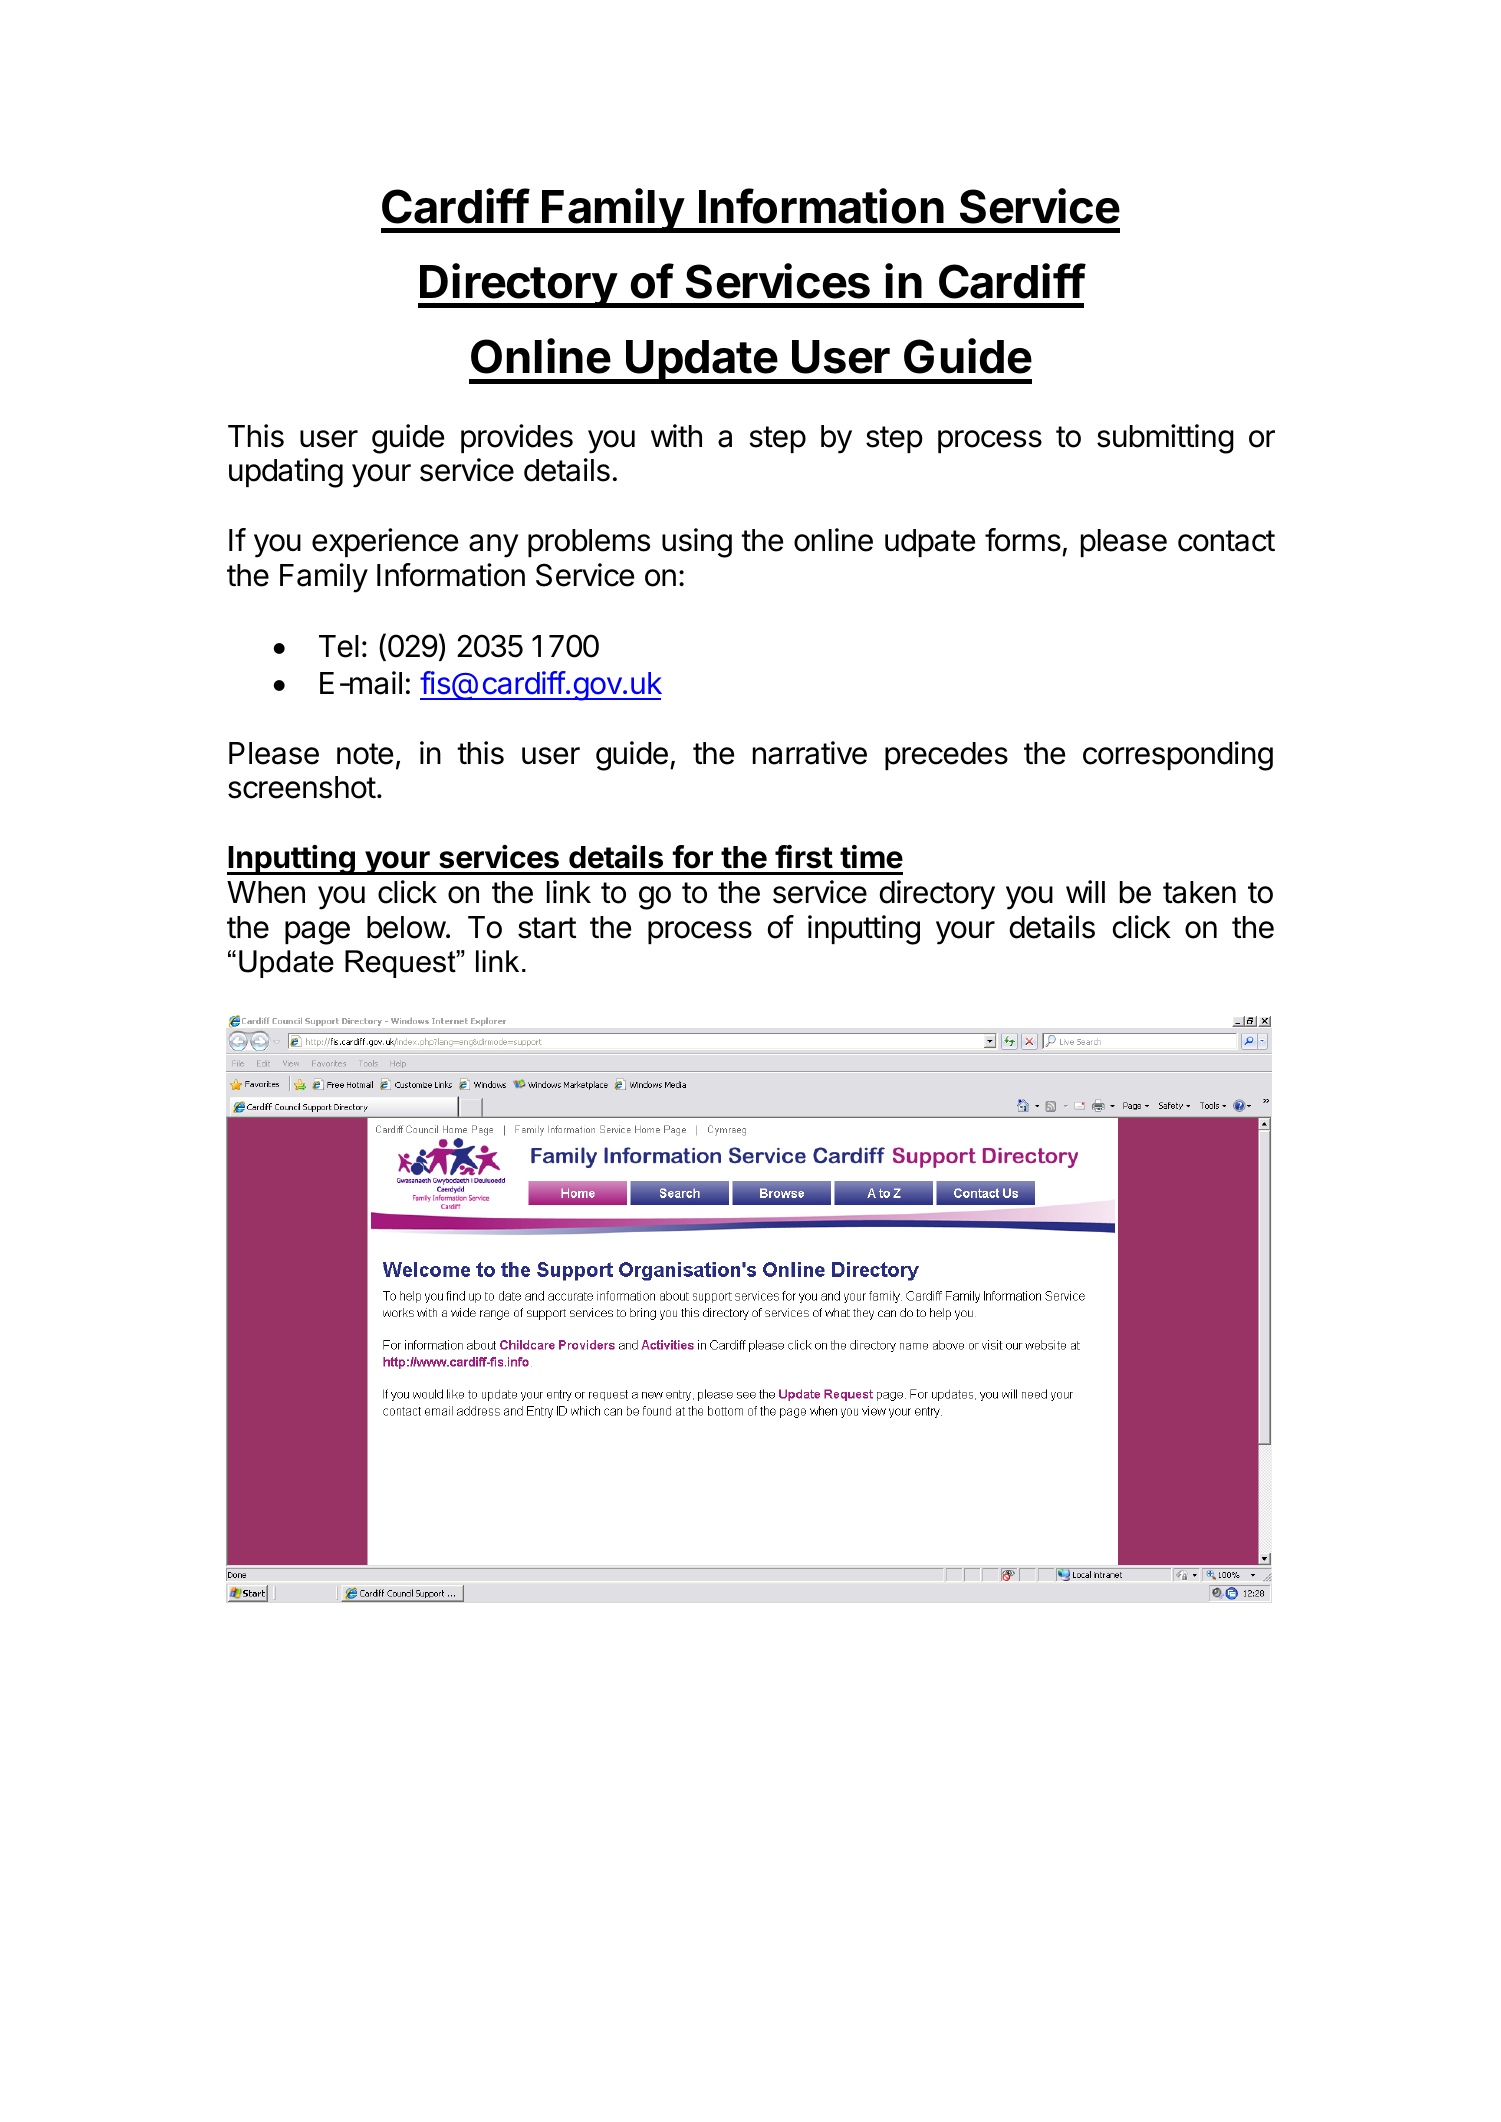  Describe the element at coordinates (286, 473) in the screenshot. I see `updating` at that location.
